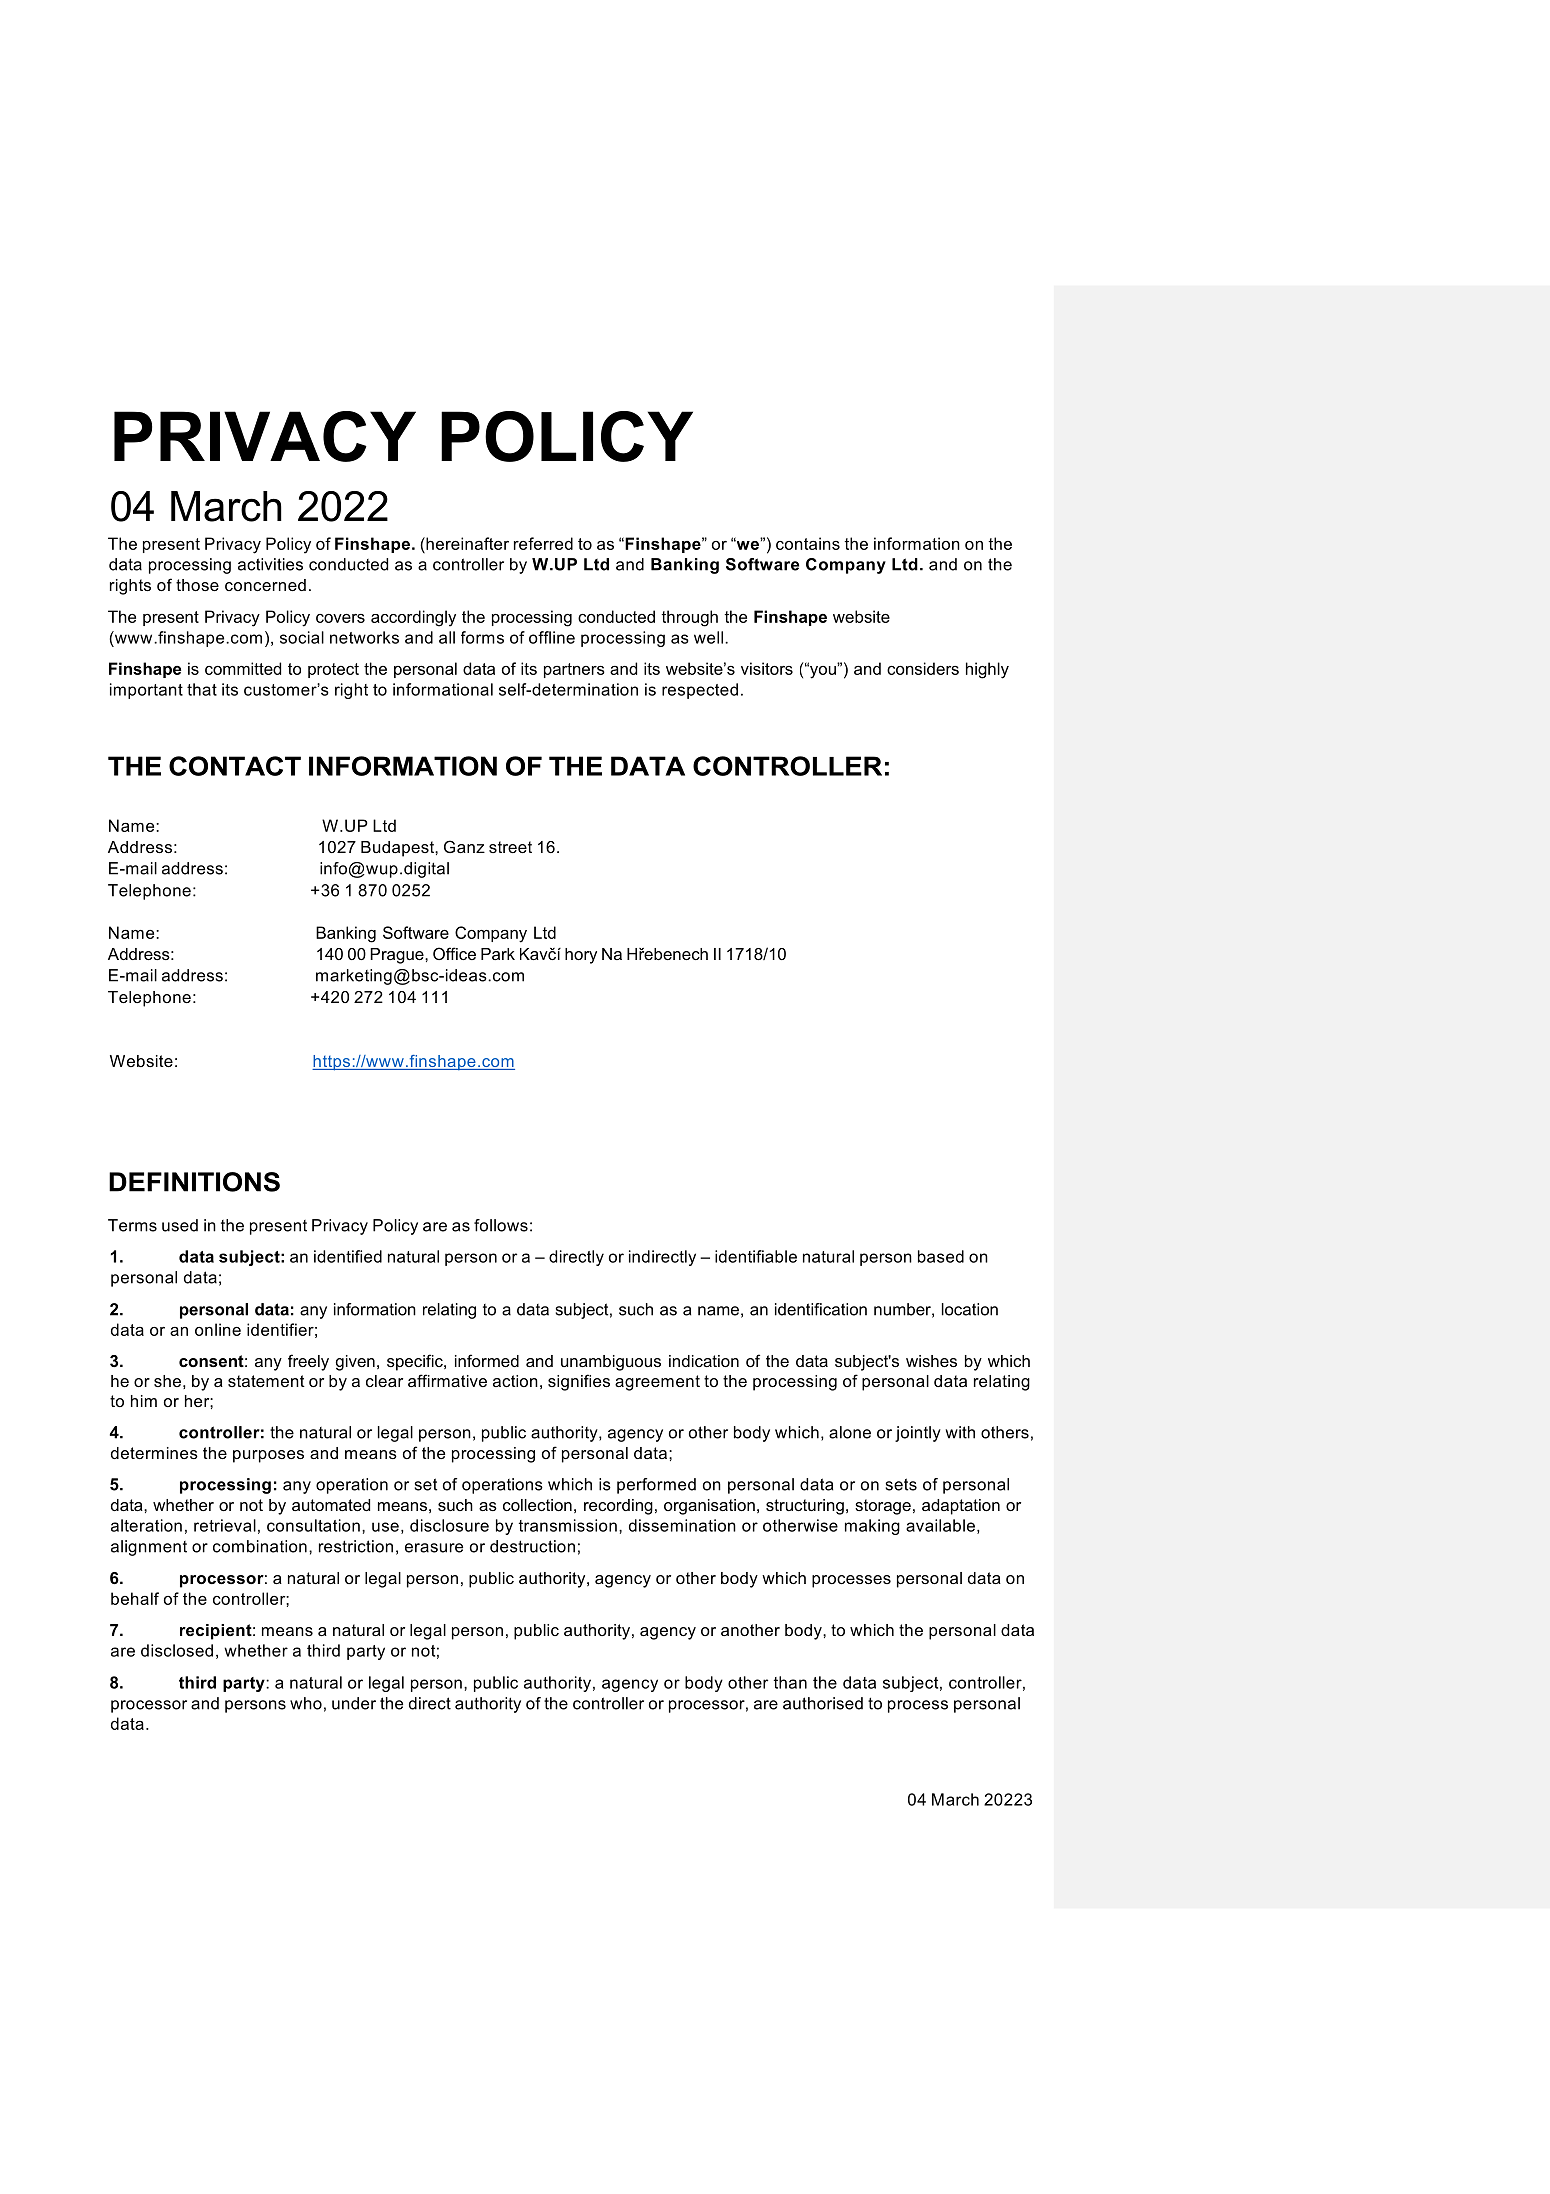 Image resolution: width=1550 pixels, height=2194 pixels. What do you see at coordinates (532, 1546) in the document?
I see `destruction` at bounding box center [532, 1546].
